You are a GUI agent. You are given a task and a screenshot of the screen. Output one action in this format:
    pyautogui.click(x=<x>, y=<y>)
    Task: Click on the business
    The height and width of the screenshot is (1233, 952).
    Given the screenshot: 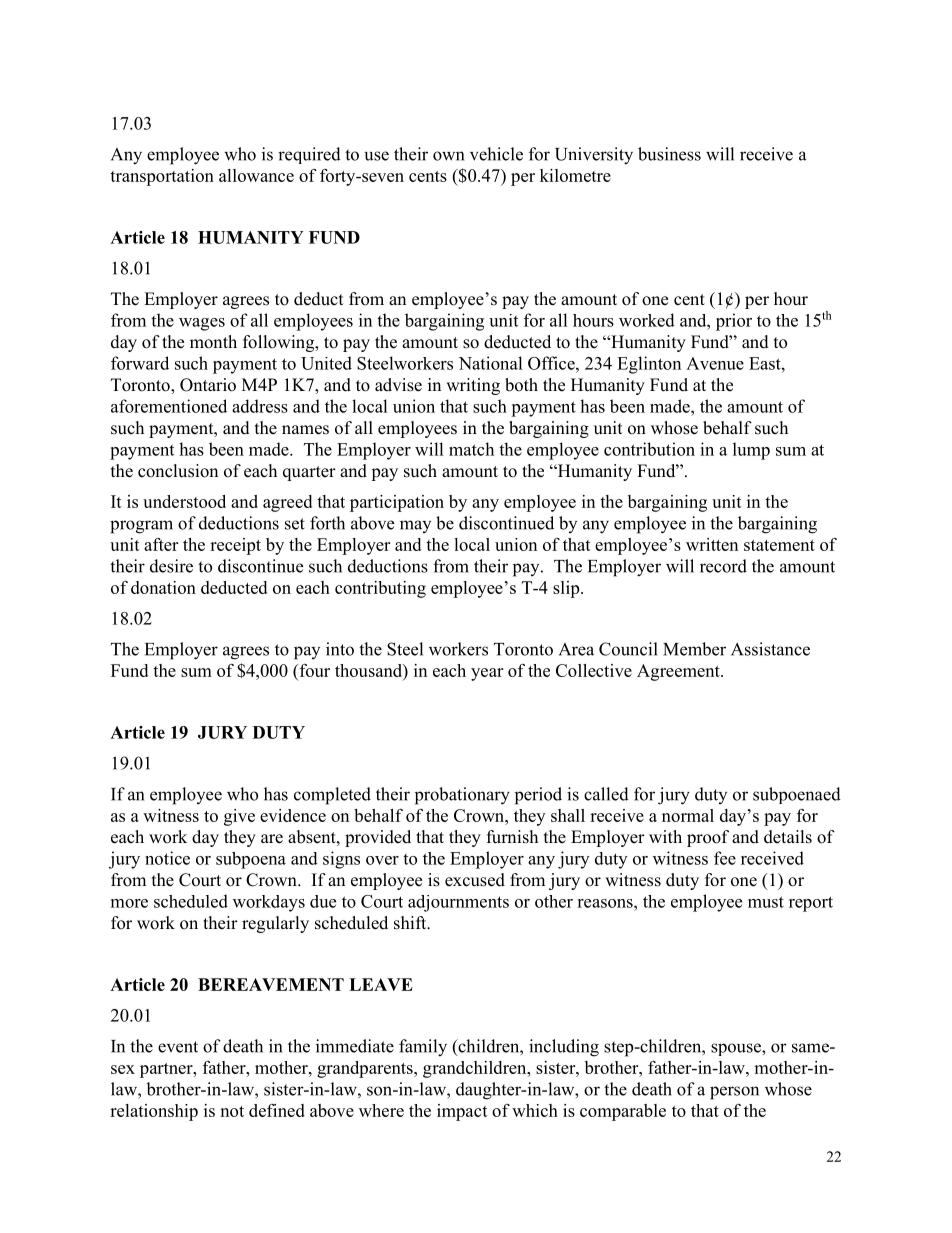 What is the action you would take?
    pyautogui.click(x=669, y=154)
